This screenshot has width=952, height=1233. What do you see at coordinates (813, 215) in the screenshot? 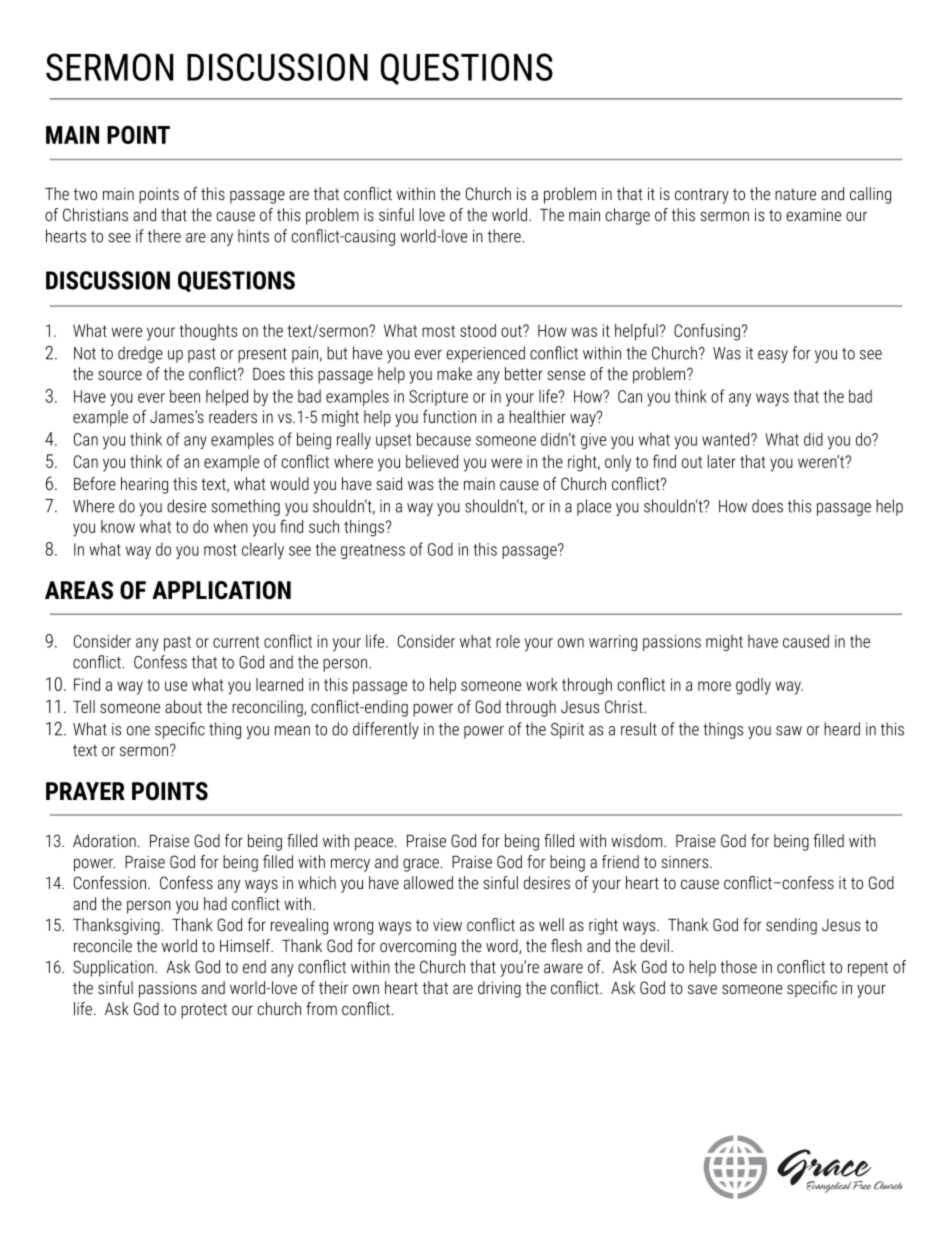
I see `examine` at bounding box center [813, 215].
